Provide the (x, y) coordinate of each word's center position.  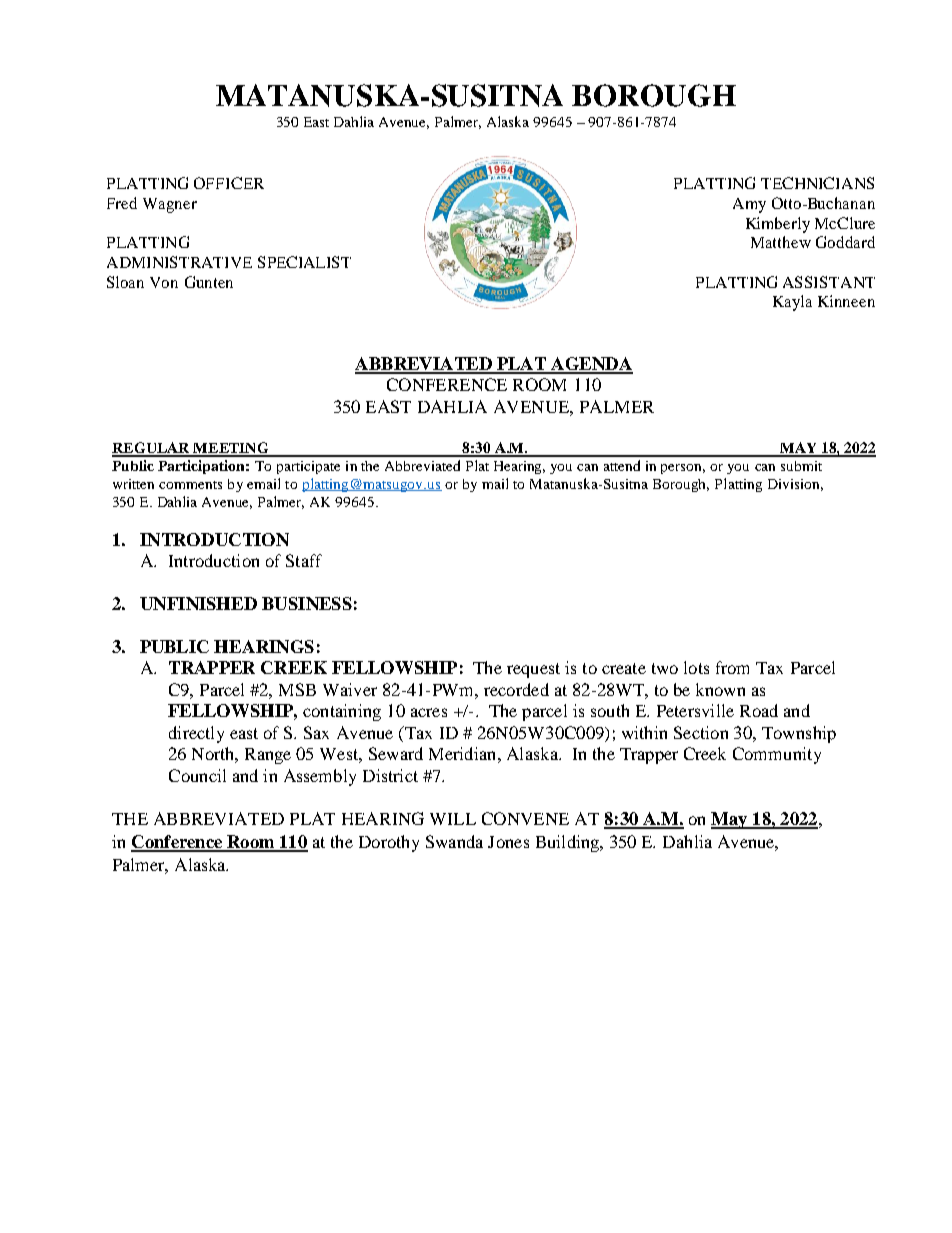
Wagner (170, 205)
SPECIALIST (304, 262)
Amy (749, 205)
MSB (297, 689)
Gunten (209, 282)
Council (197, 775)
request (533, 670)
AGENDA (591, 365)
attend (622, 465)
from (732, 667)
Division (795, 485)
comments (190, 485)
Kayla (792, 303)
